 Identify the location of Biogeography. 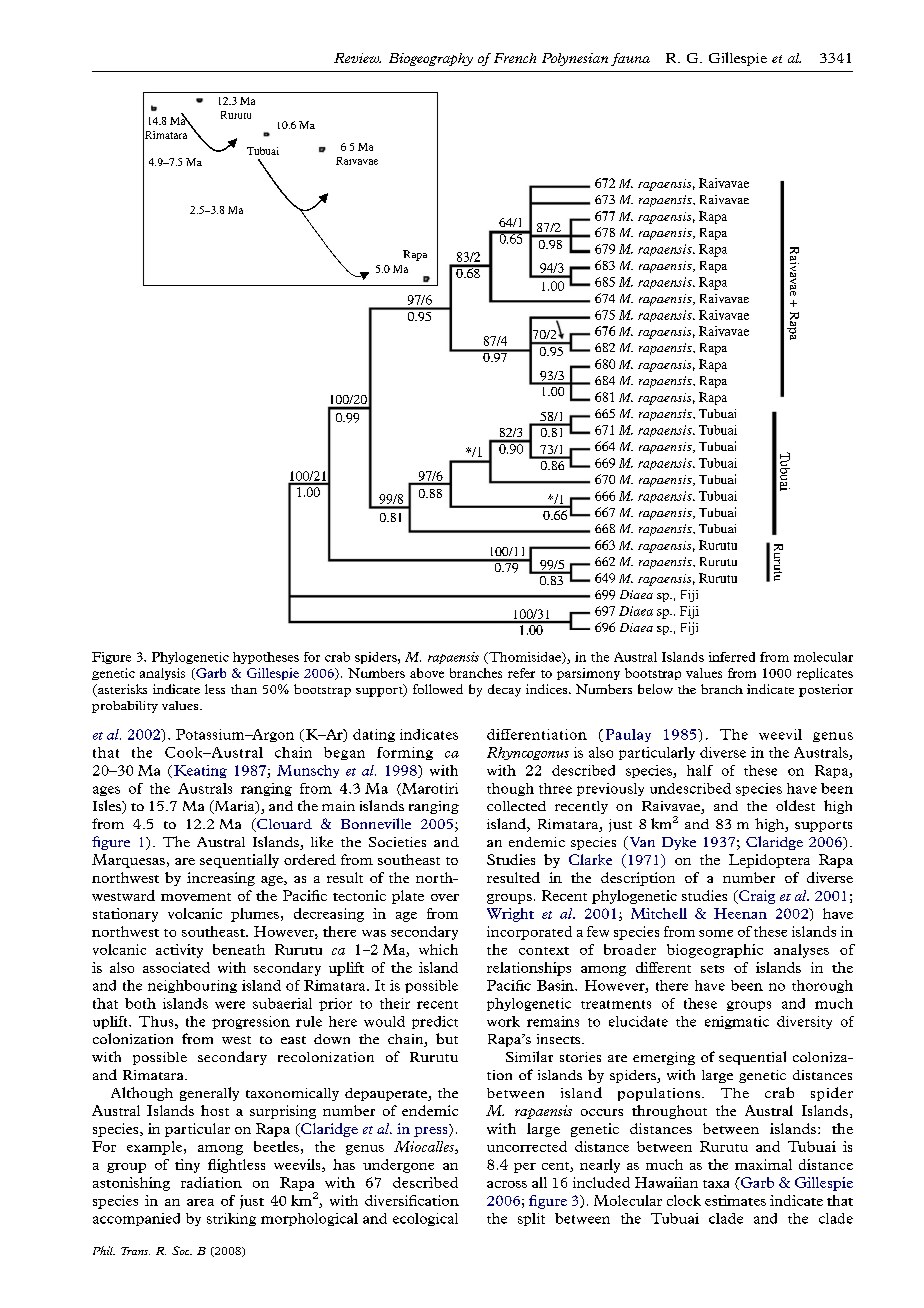
(431, 59).
